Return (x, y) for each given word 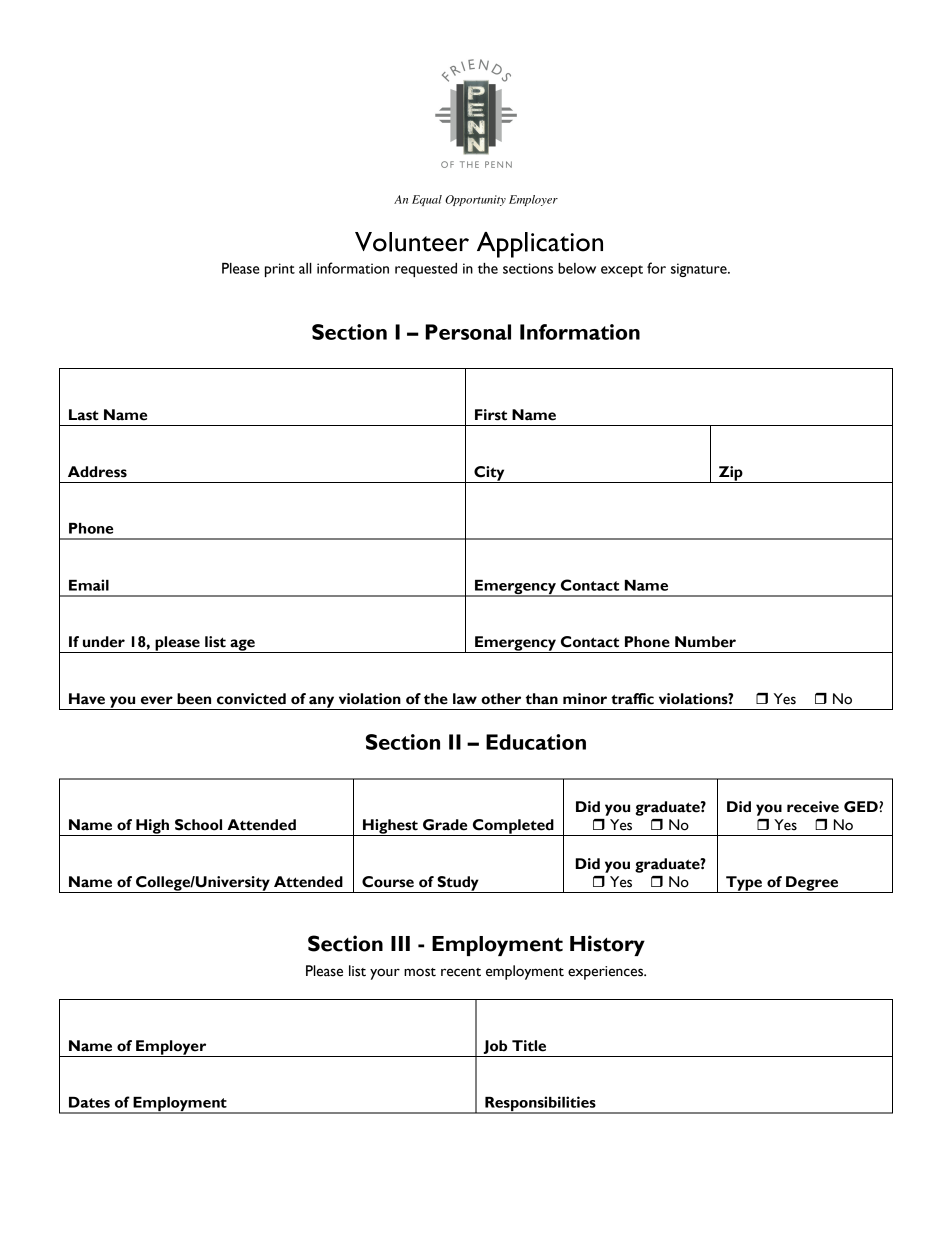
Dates (89, 1102)
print (280, 270)
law (465, 699)
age (242, 646)
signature (700, 270)
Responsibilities (540, 1105)
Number (705, 642)
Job (495, 1047)
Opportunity (475, 200)
